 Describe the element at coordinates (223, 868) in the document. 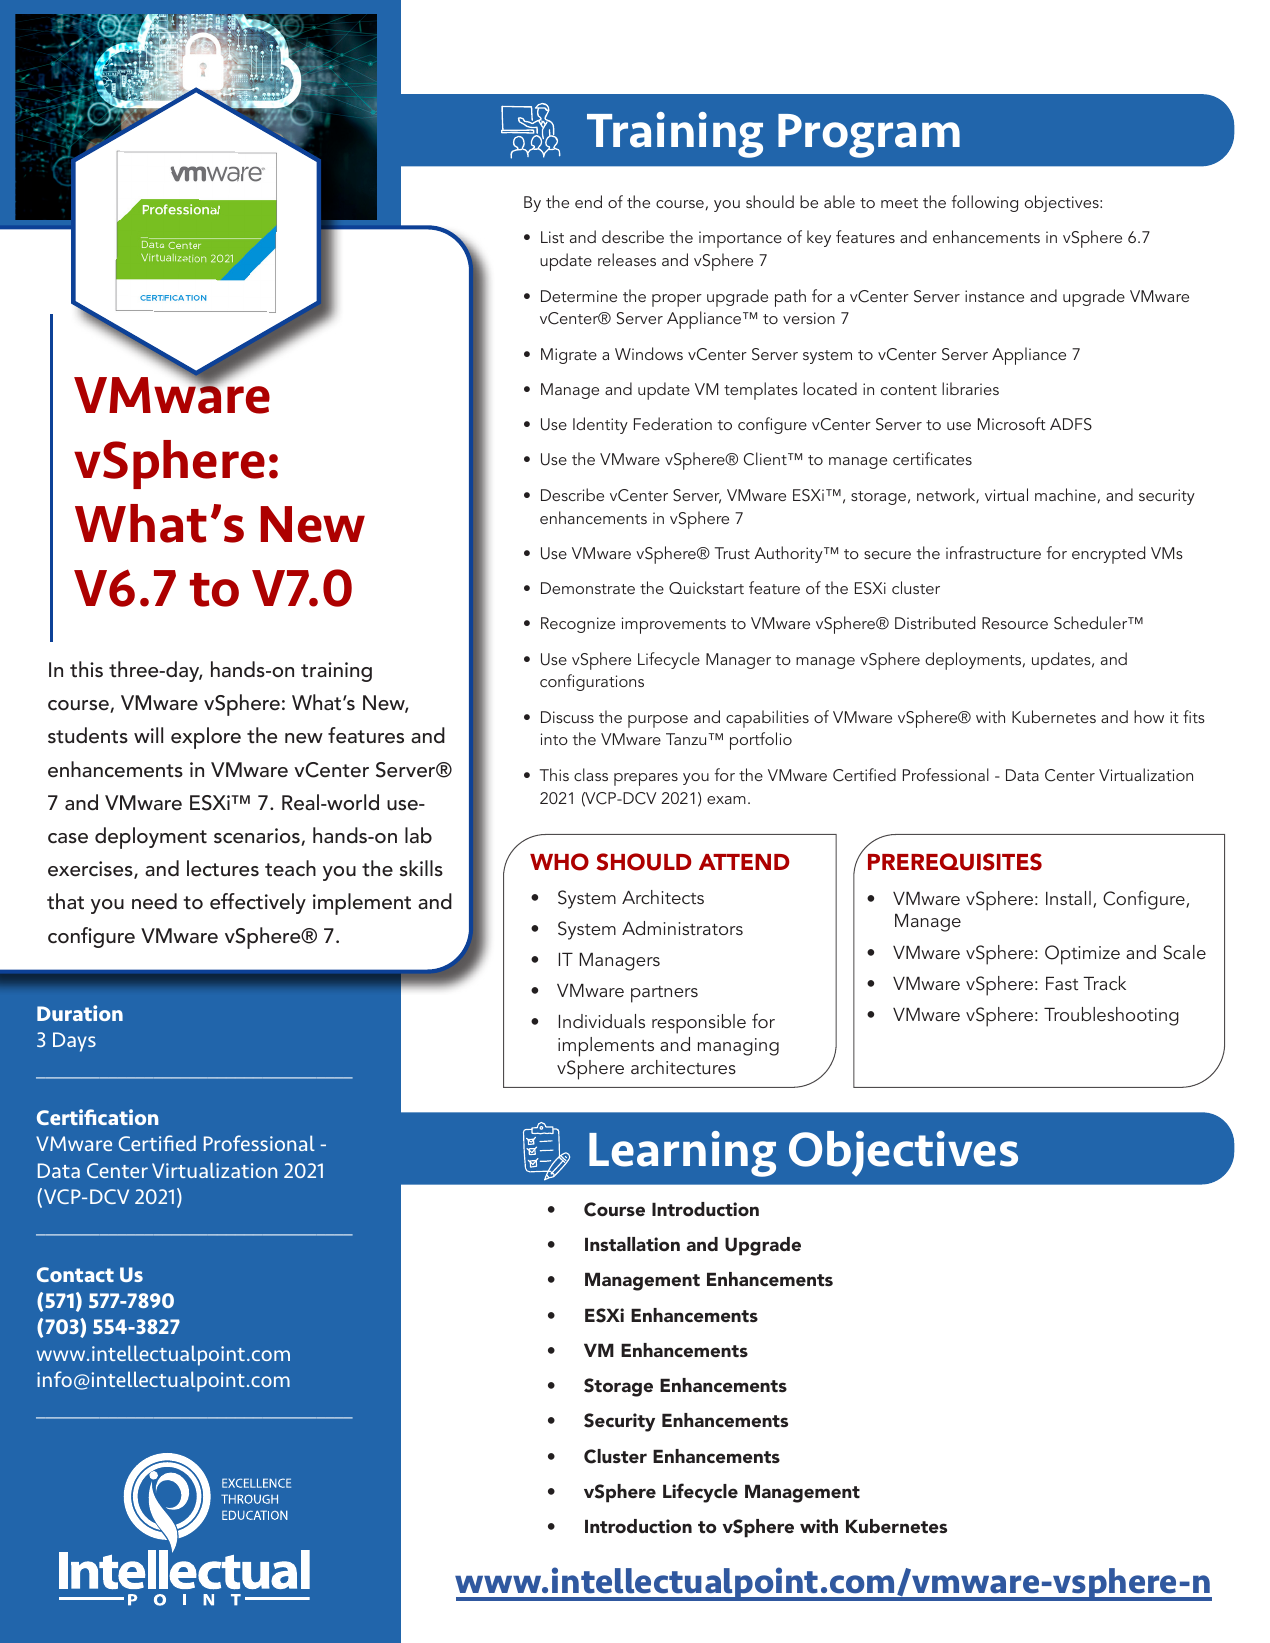

I see `lectures` at that location.
